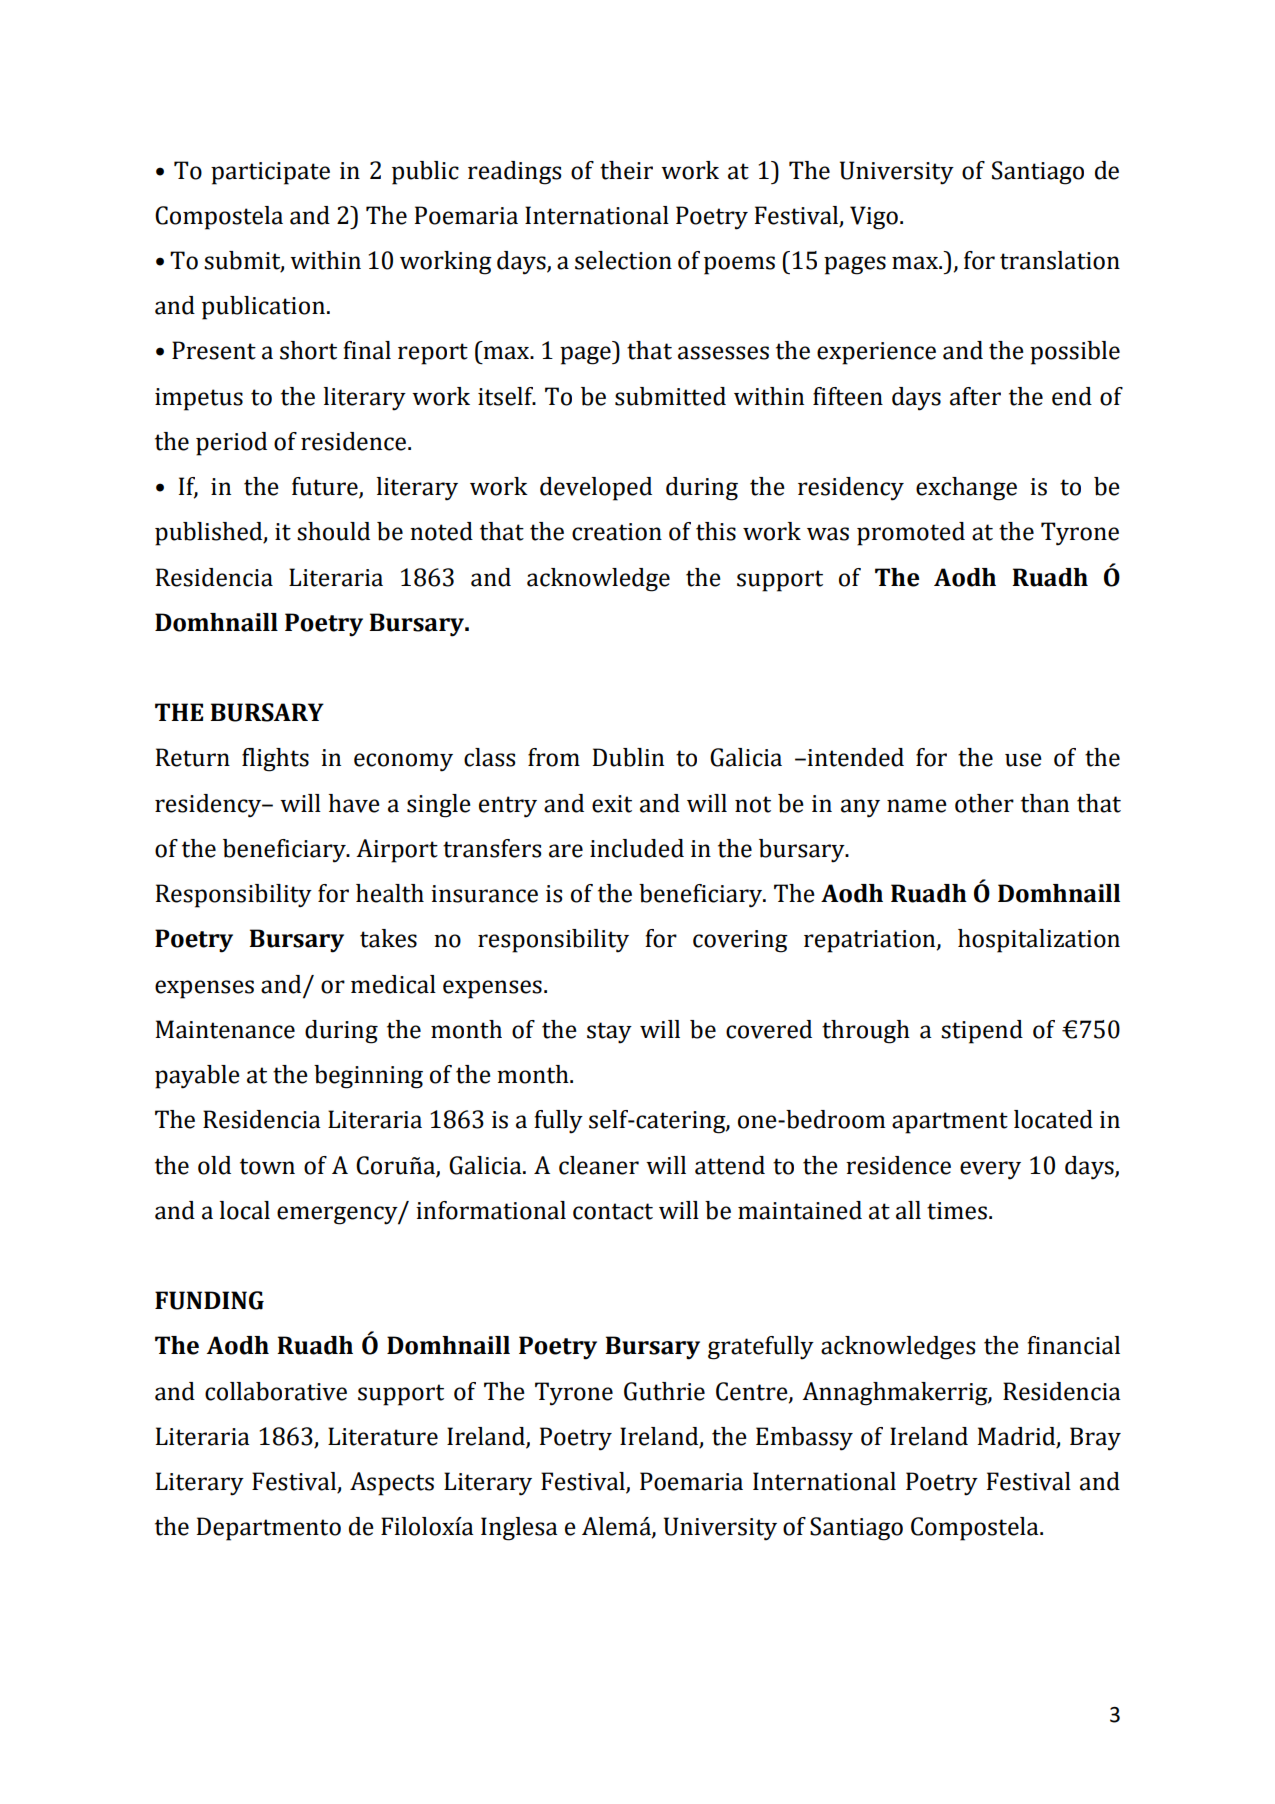  What do you see at coordinates (911, 534) in the screenshot?
I see `promoted` at bounding box center [911, 534].
